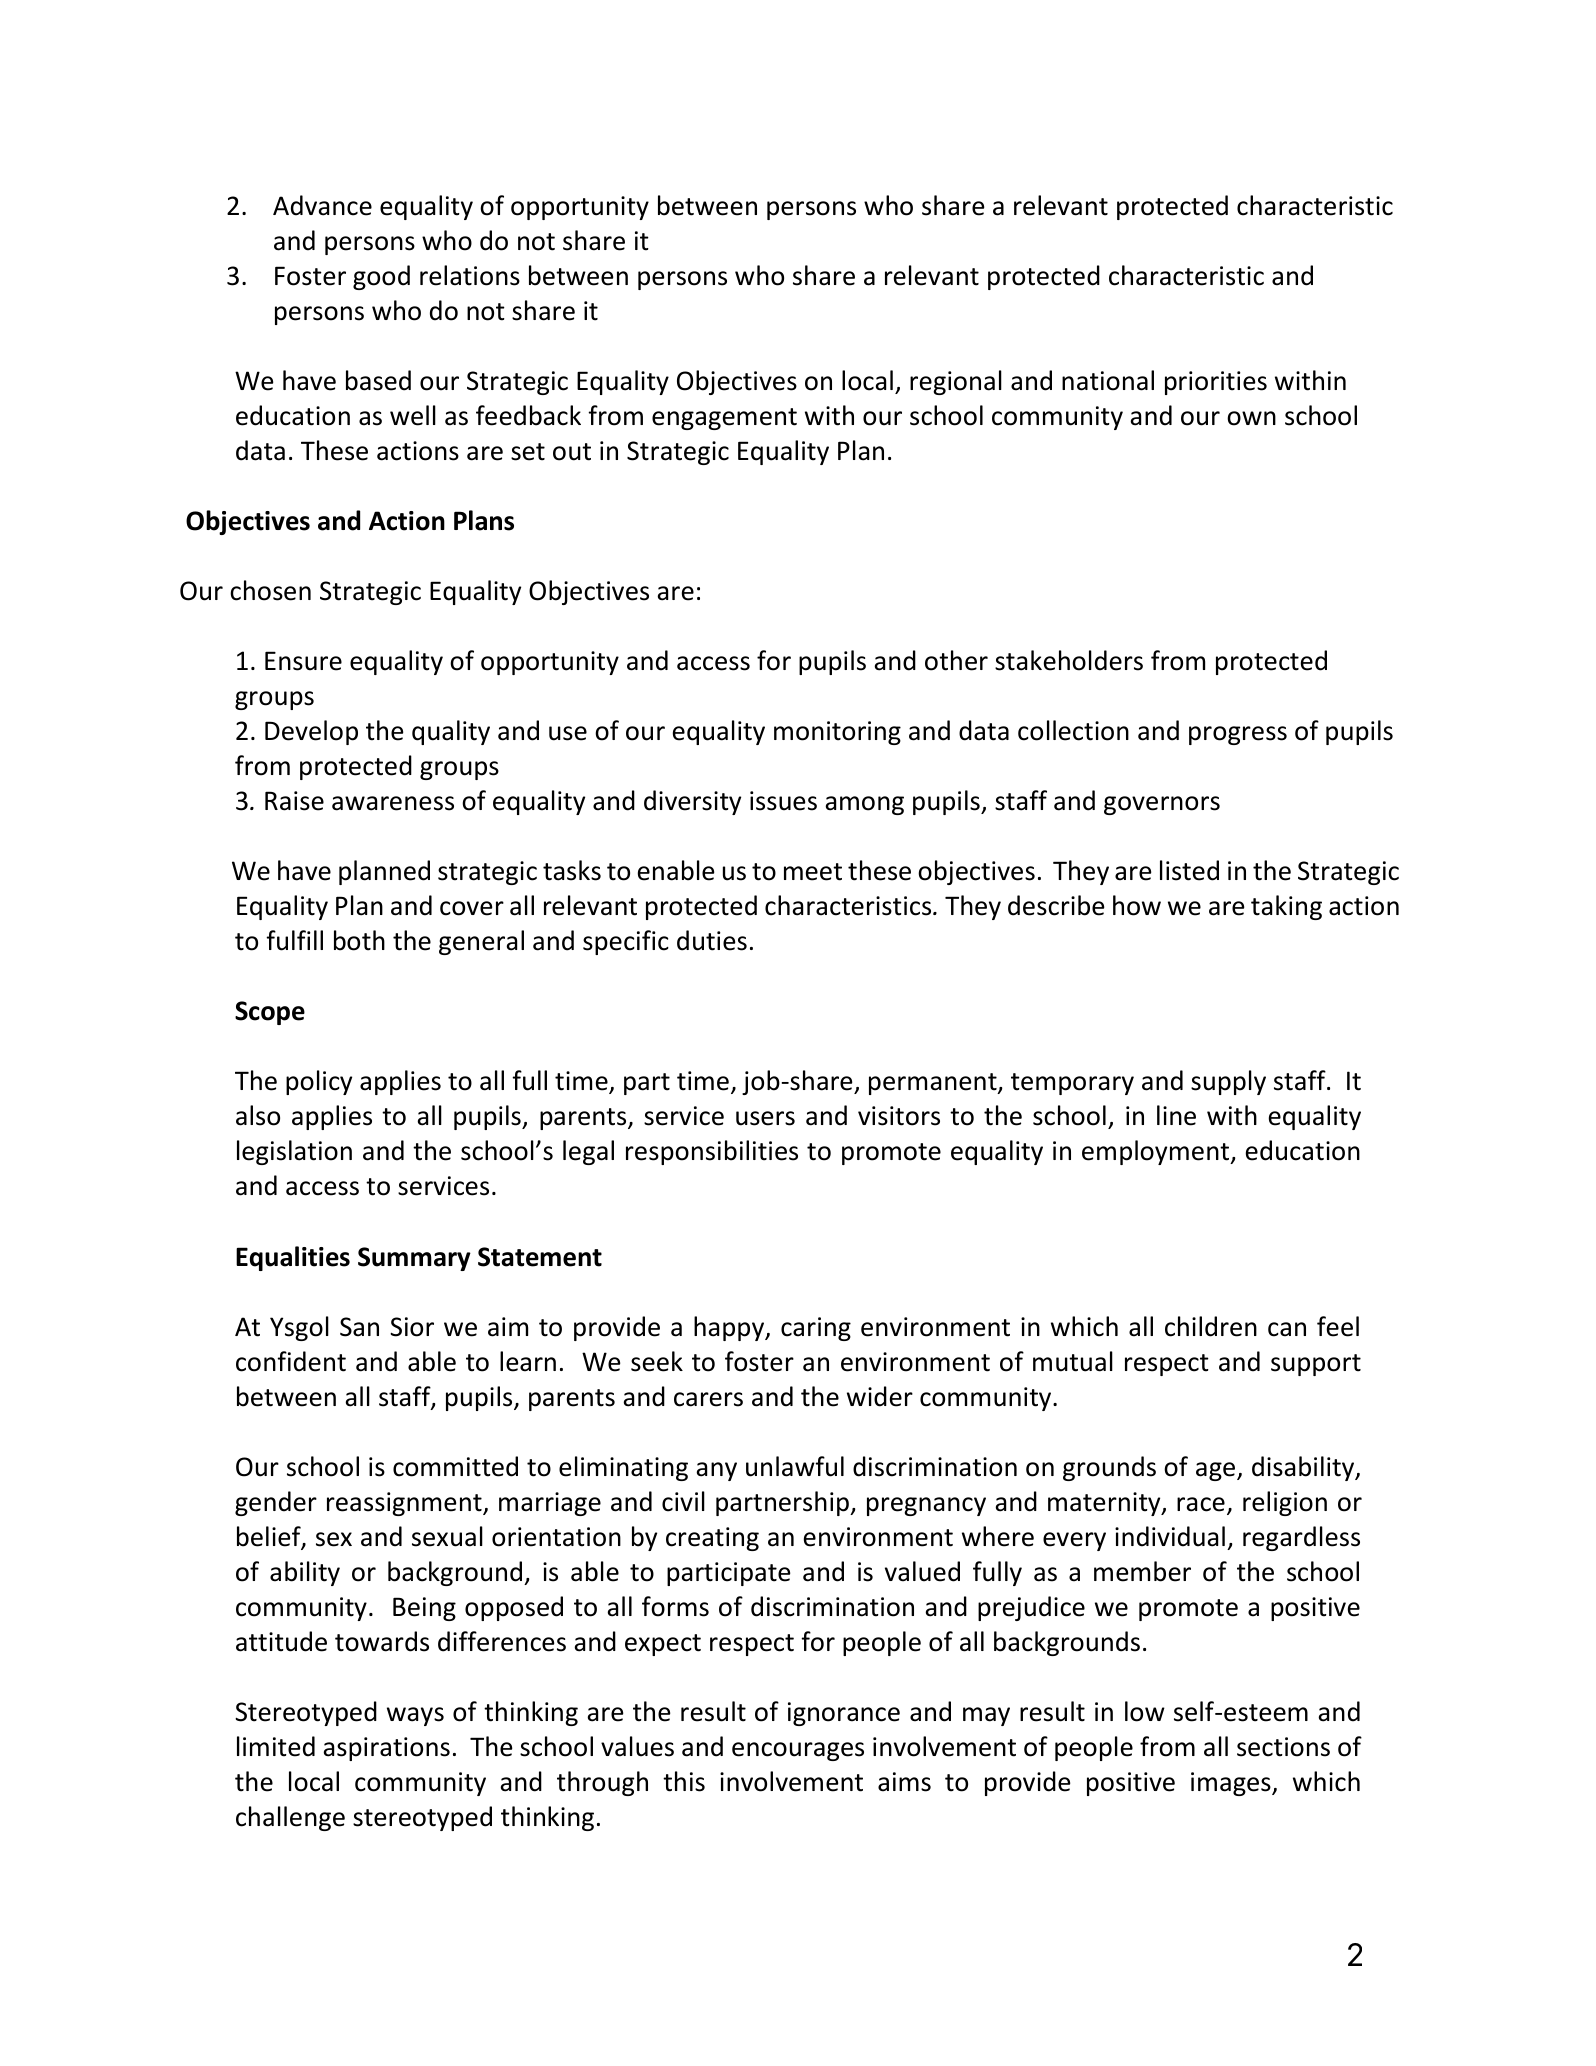  Describe the element at coordinates (359, 1327) in the screenshot. I see `San` at that location.
